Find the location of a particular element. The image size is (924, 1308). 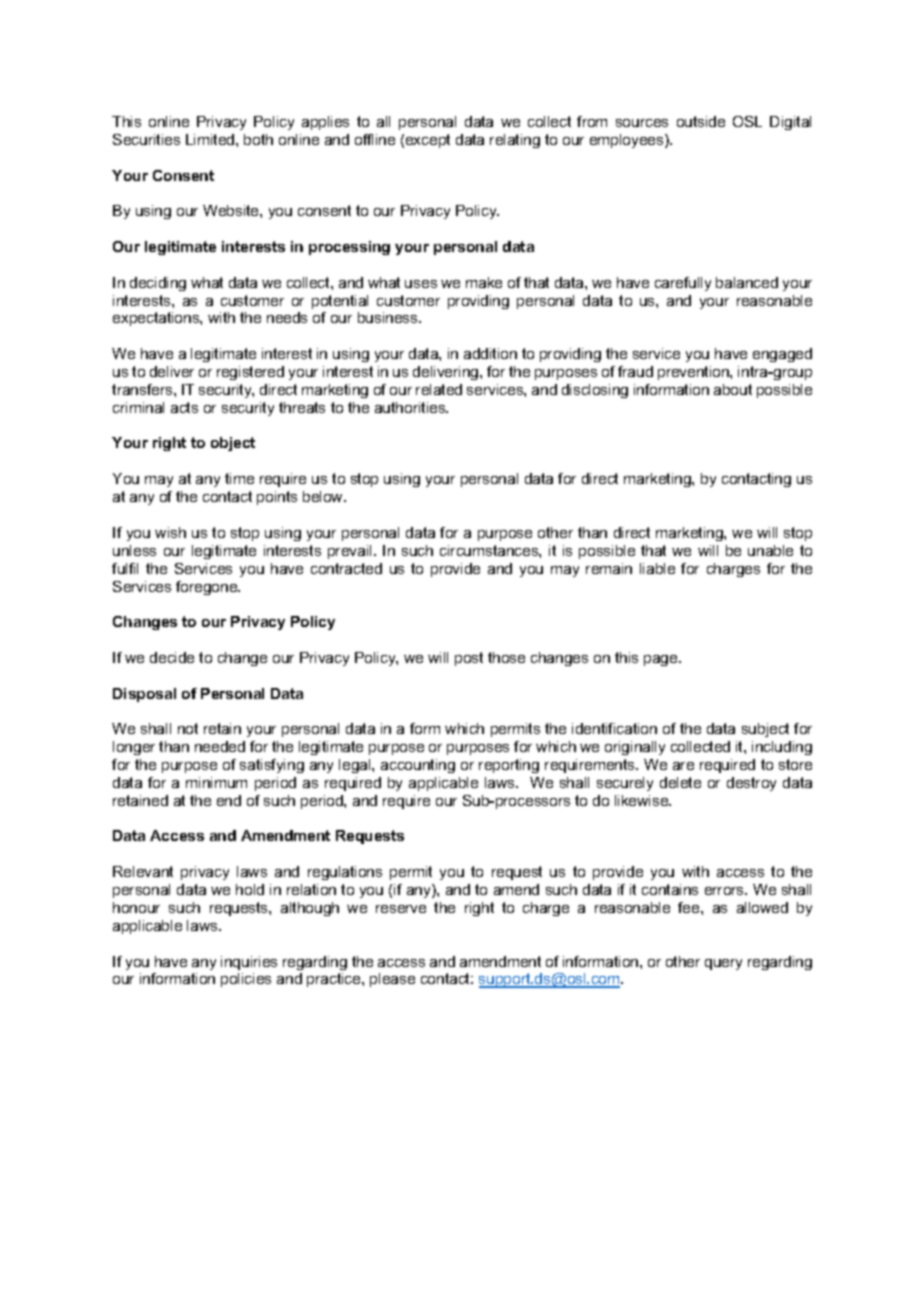

outside is located at coordinates (701, 121).
